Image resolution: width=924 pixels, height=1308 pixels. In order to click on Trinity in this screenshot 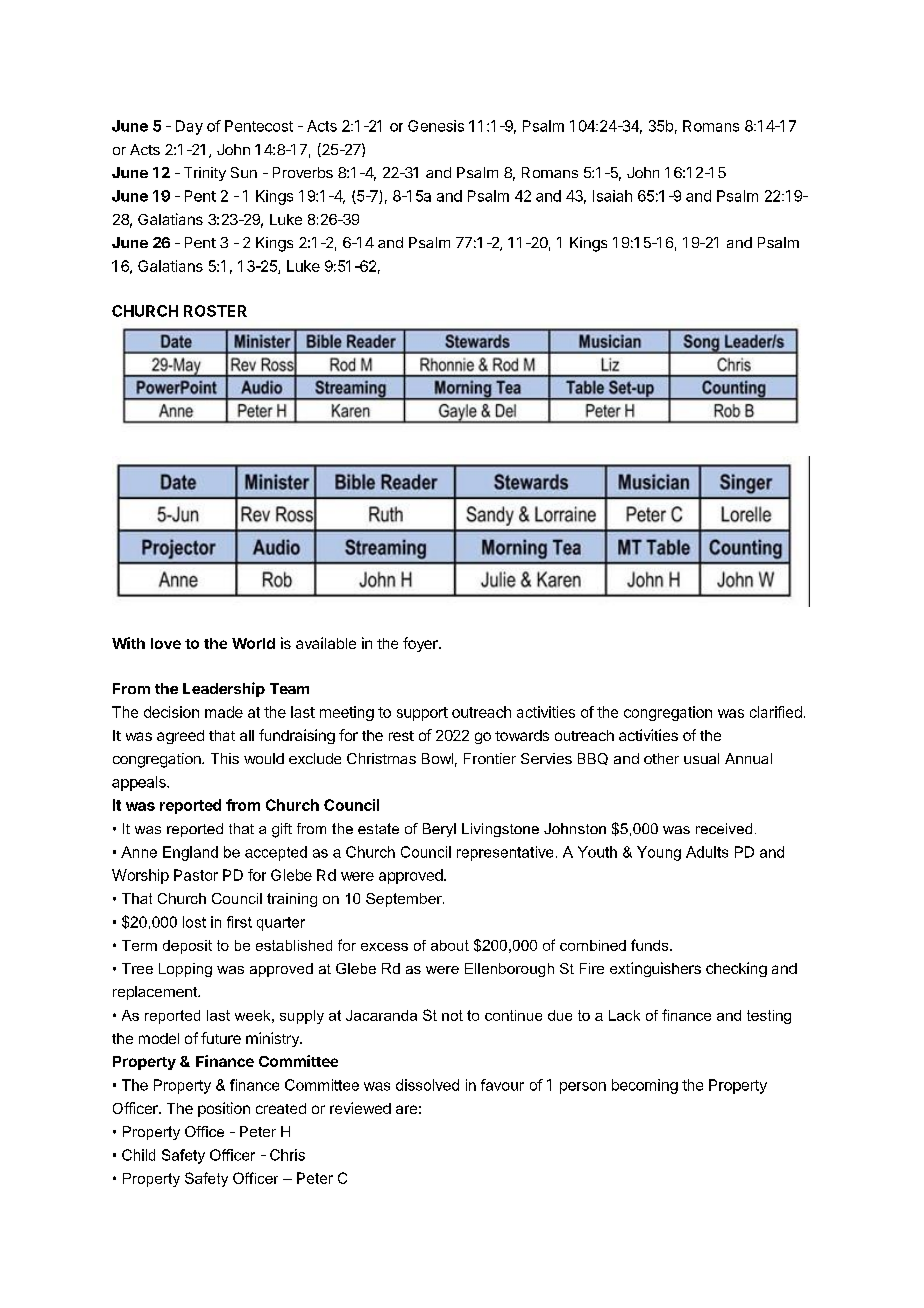, I will do `click(205, 174)`.
